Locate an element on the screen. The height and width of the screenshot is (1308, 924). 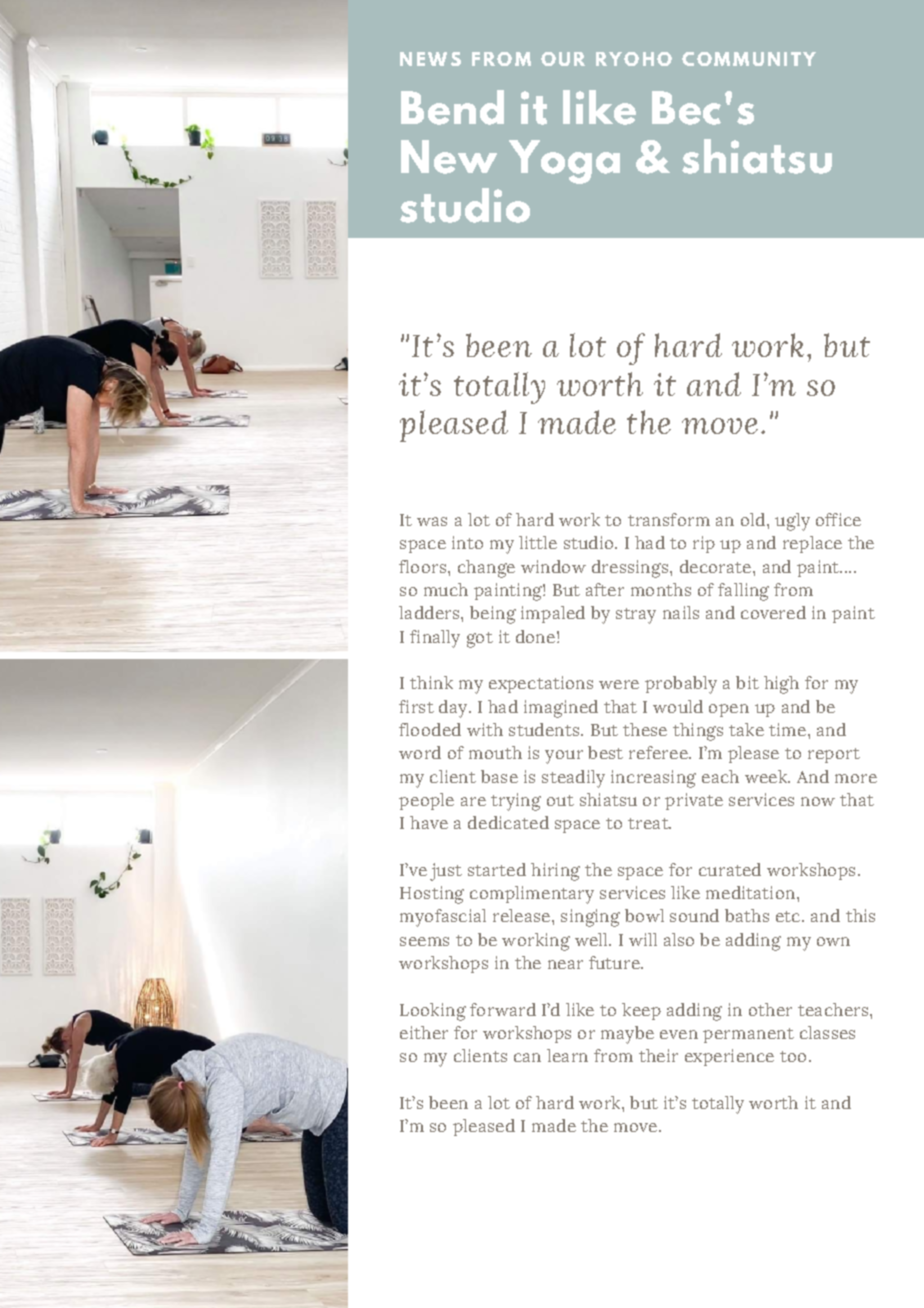
time is located at coordinates (787, 729).
